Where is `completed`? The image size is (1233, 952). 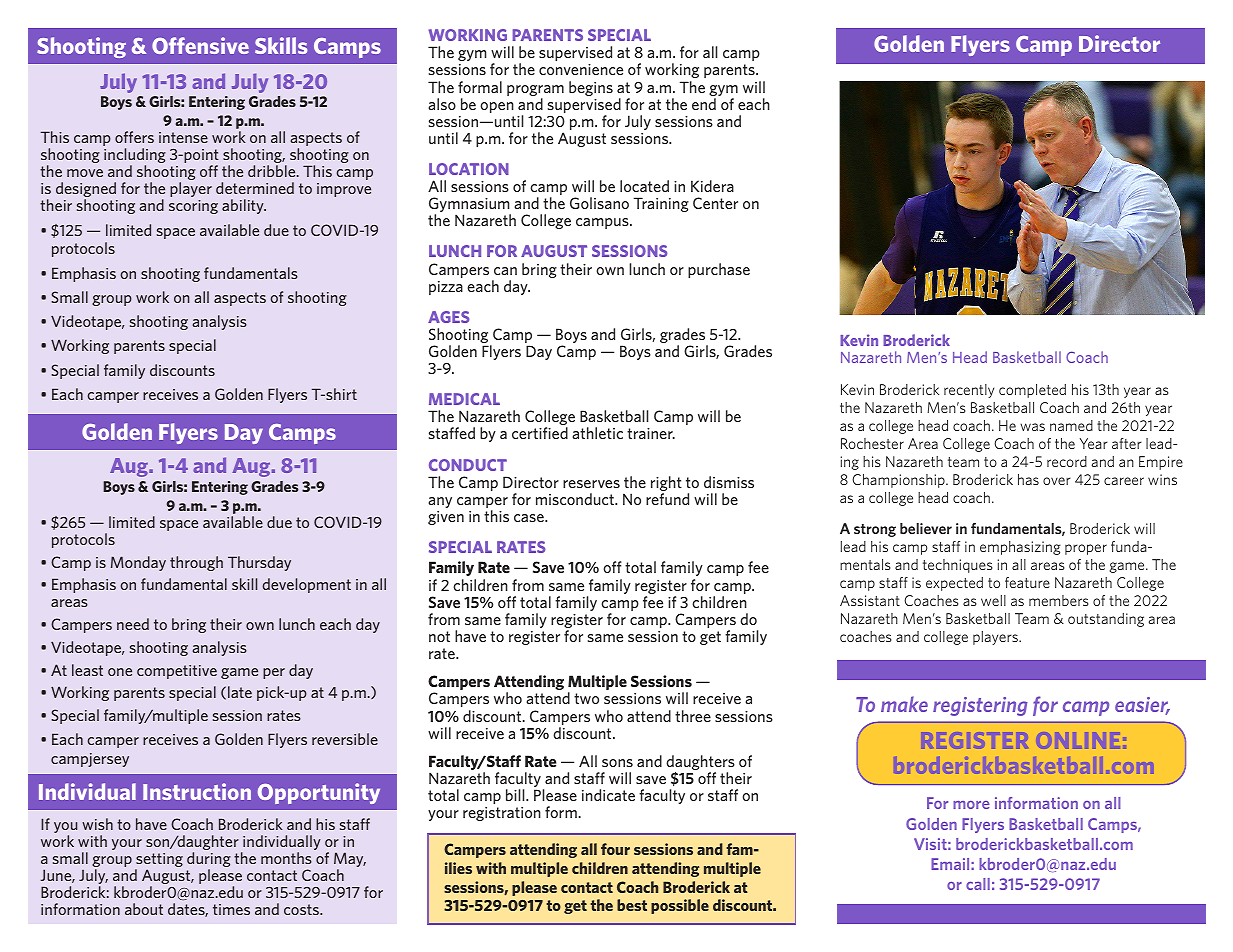
completed is located at coordinates (1032, 391).
